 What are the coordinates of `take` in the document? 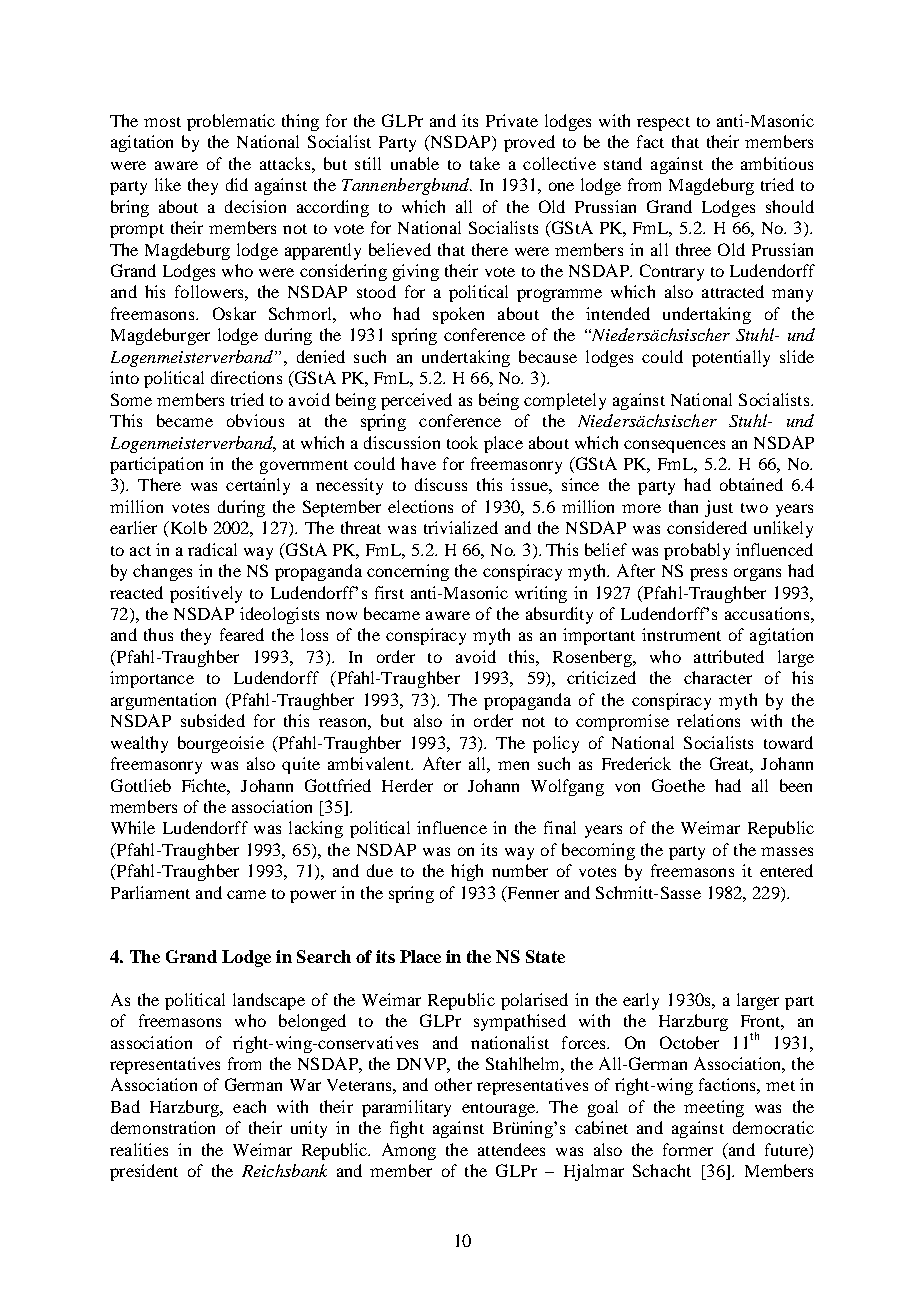 It's located at (485, 163).
